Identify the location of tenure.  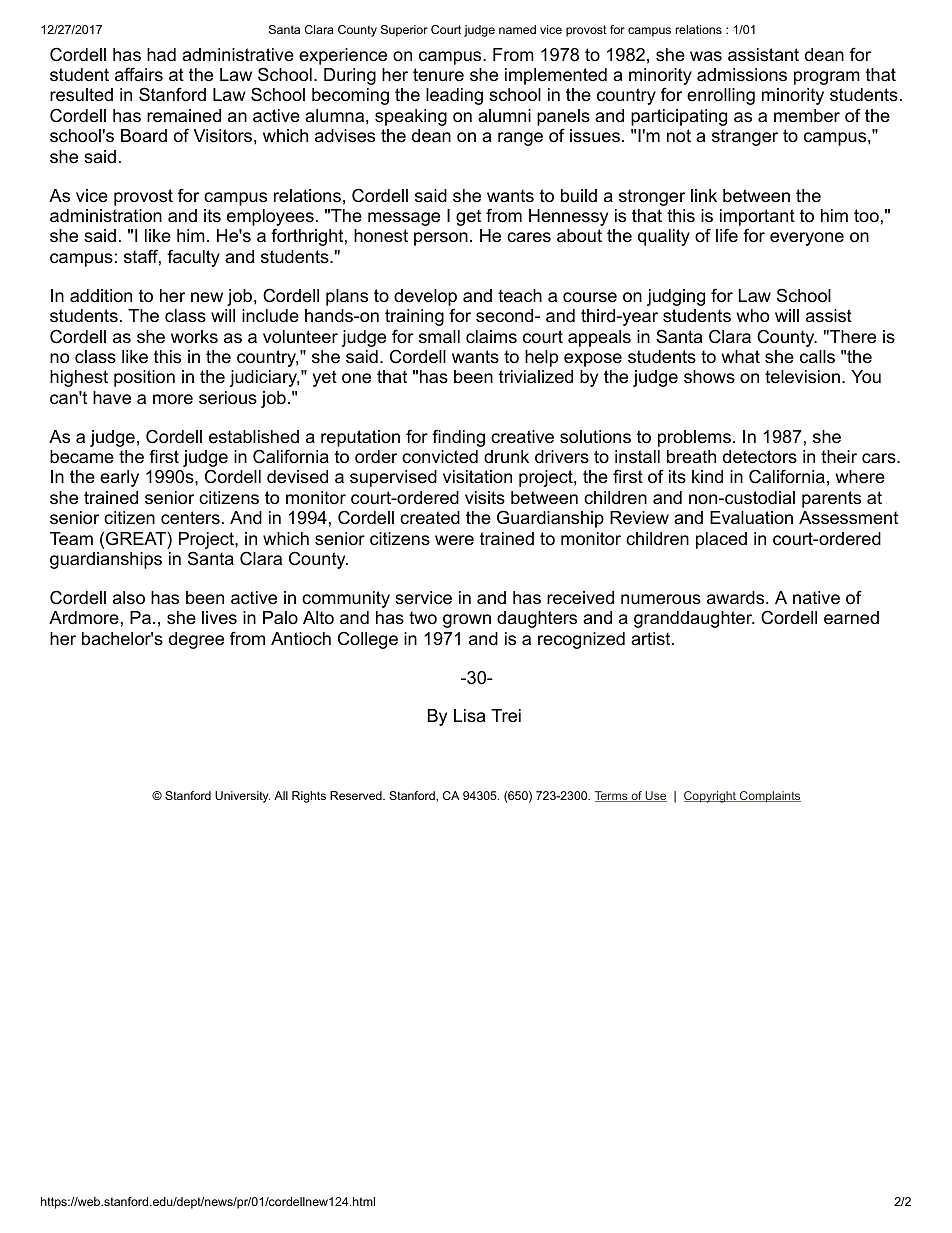
(438, 75).
